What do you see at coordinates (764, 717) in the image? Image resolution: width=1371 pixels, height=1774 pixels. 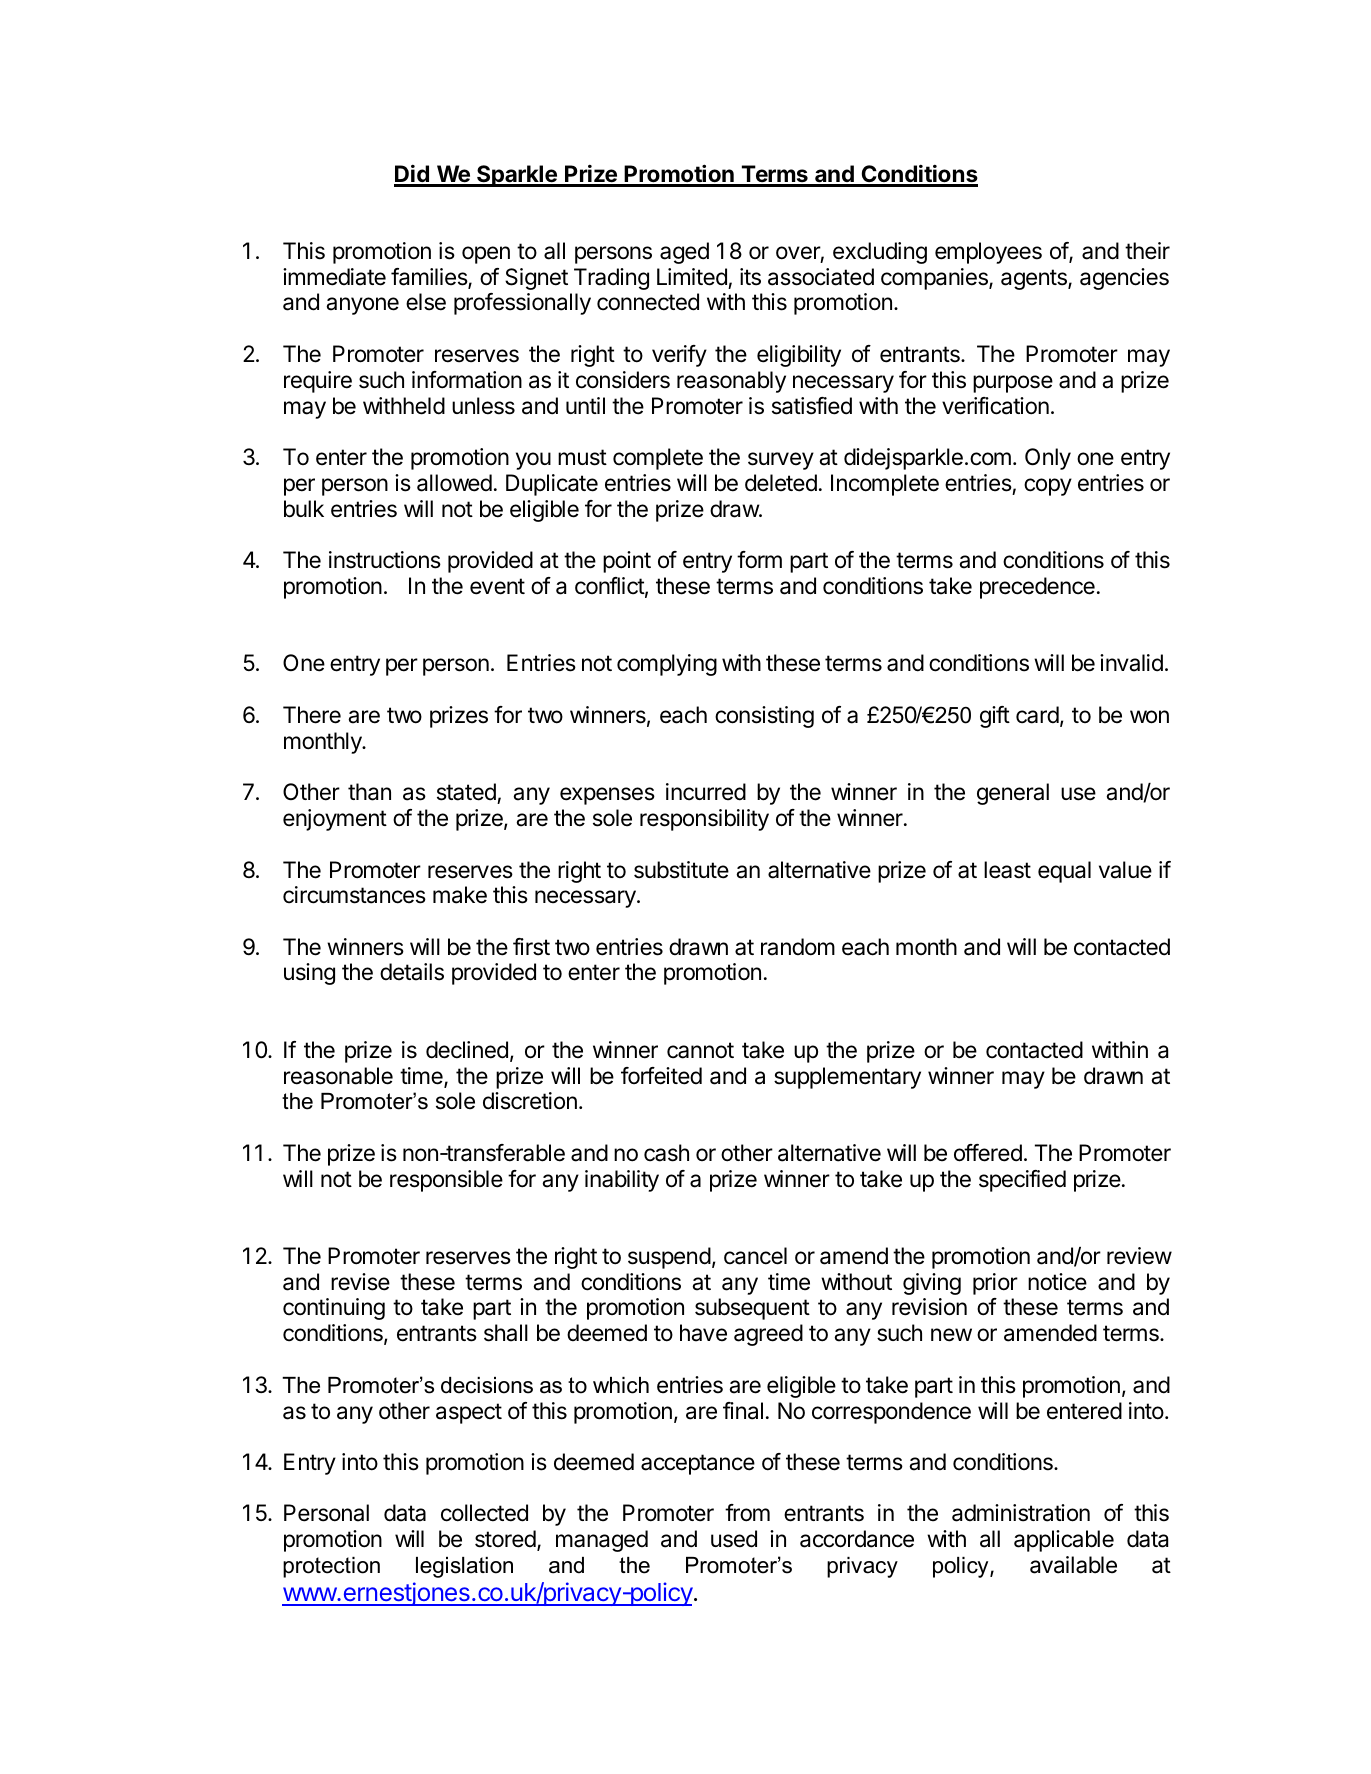 I see `consisting` at bounding box center [764, 717].
